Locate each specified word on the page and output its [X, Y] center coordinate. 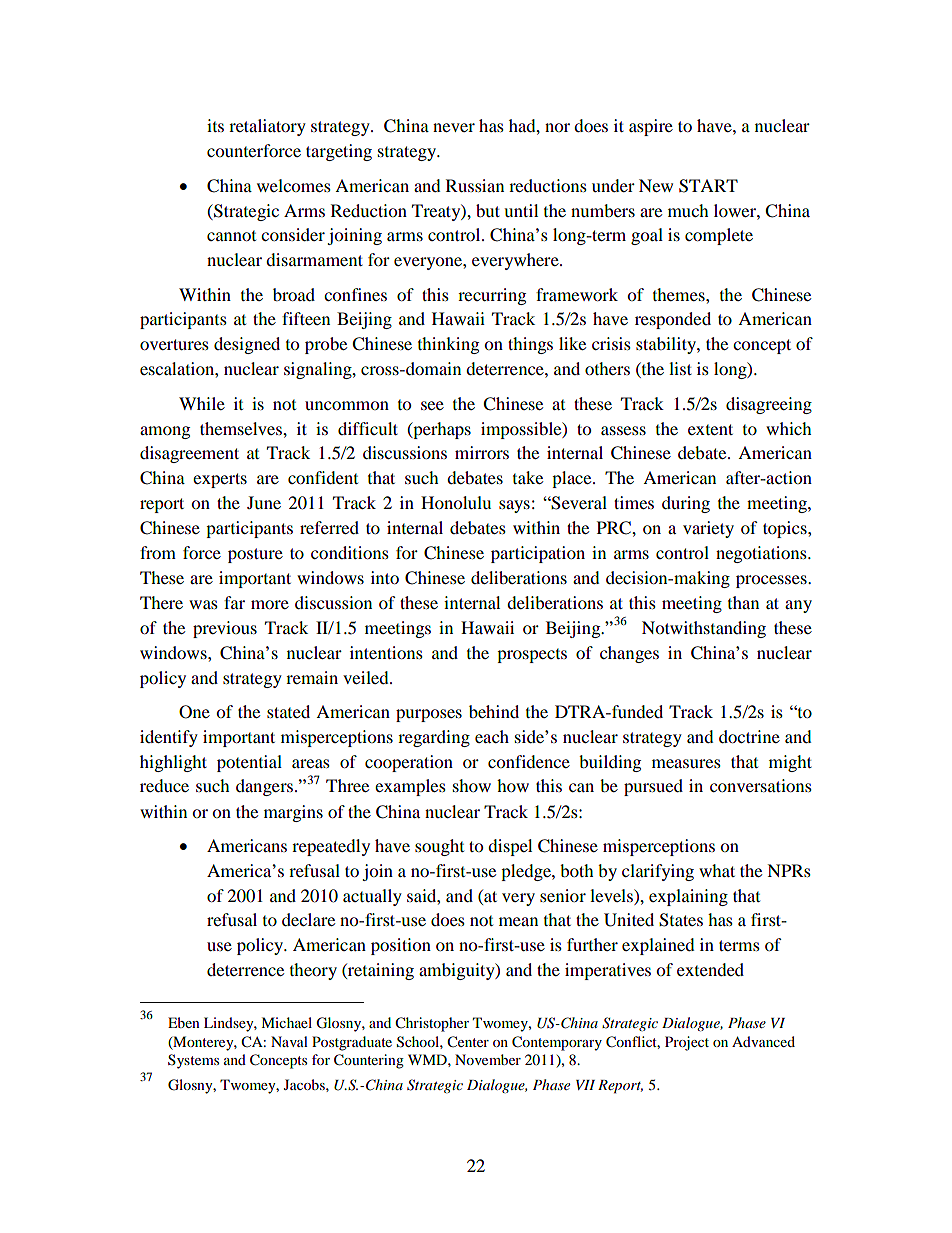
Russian [475, 185]
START [708, 186]
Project [687, 1043]
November [488, 1059]
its [215, 125]
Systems [193, 1061]
